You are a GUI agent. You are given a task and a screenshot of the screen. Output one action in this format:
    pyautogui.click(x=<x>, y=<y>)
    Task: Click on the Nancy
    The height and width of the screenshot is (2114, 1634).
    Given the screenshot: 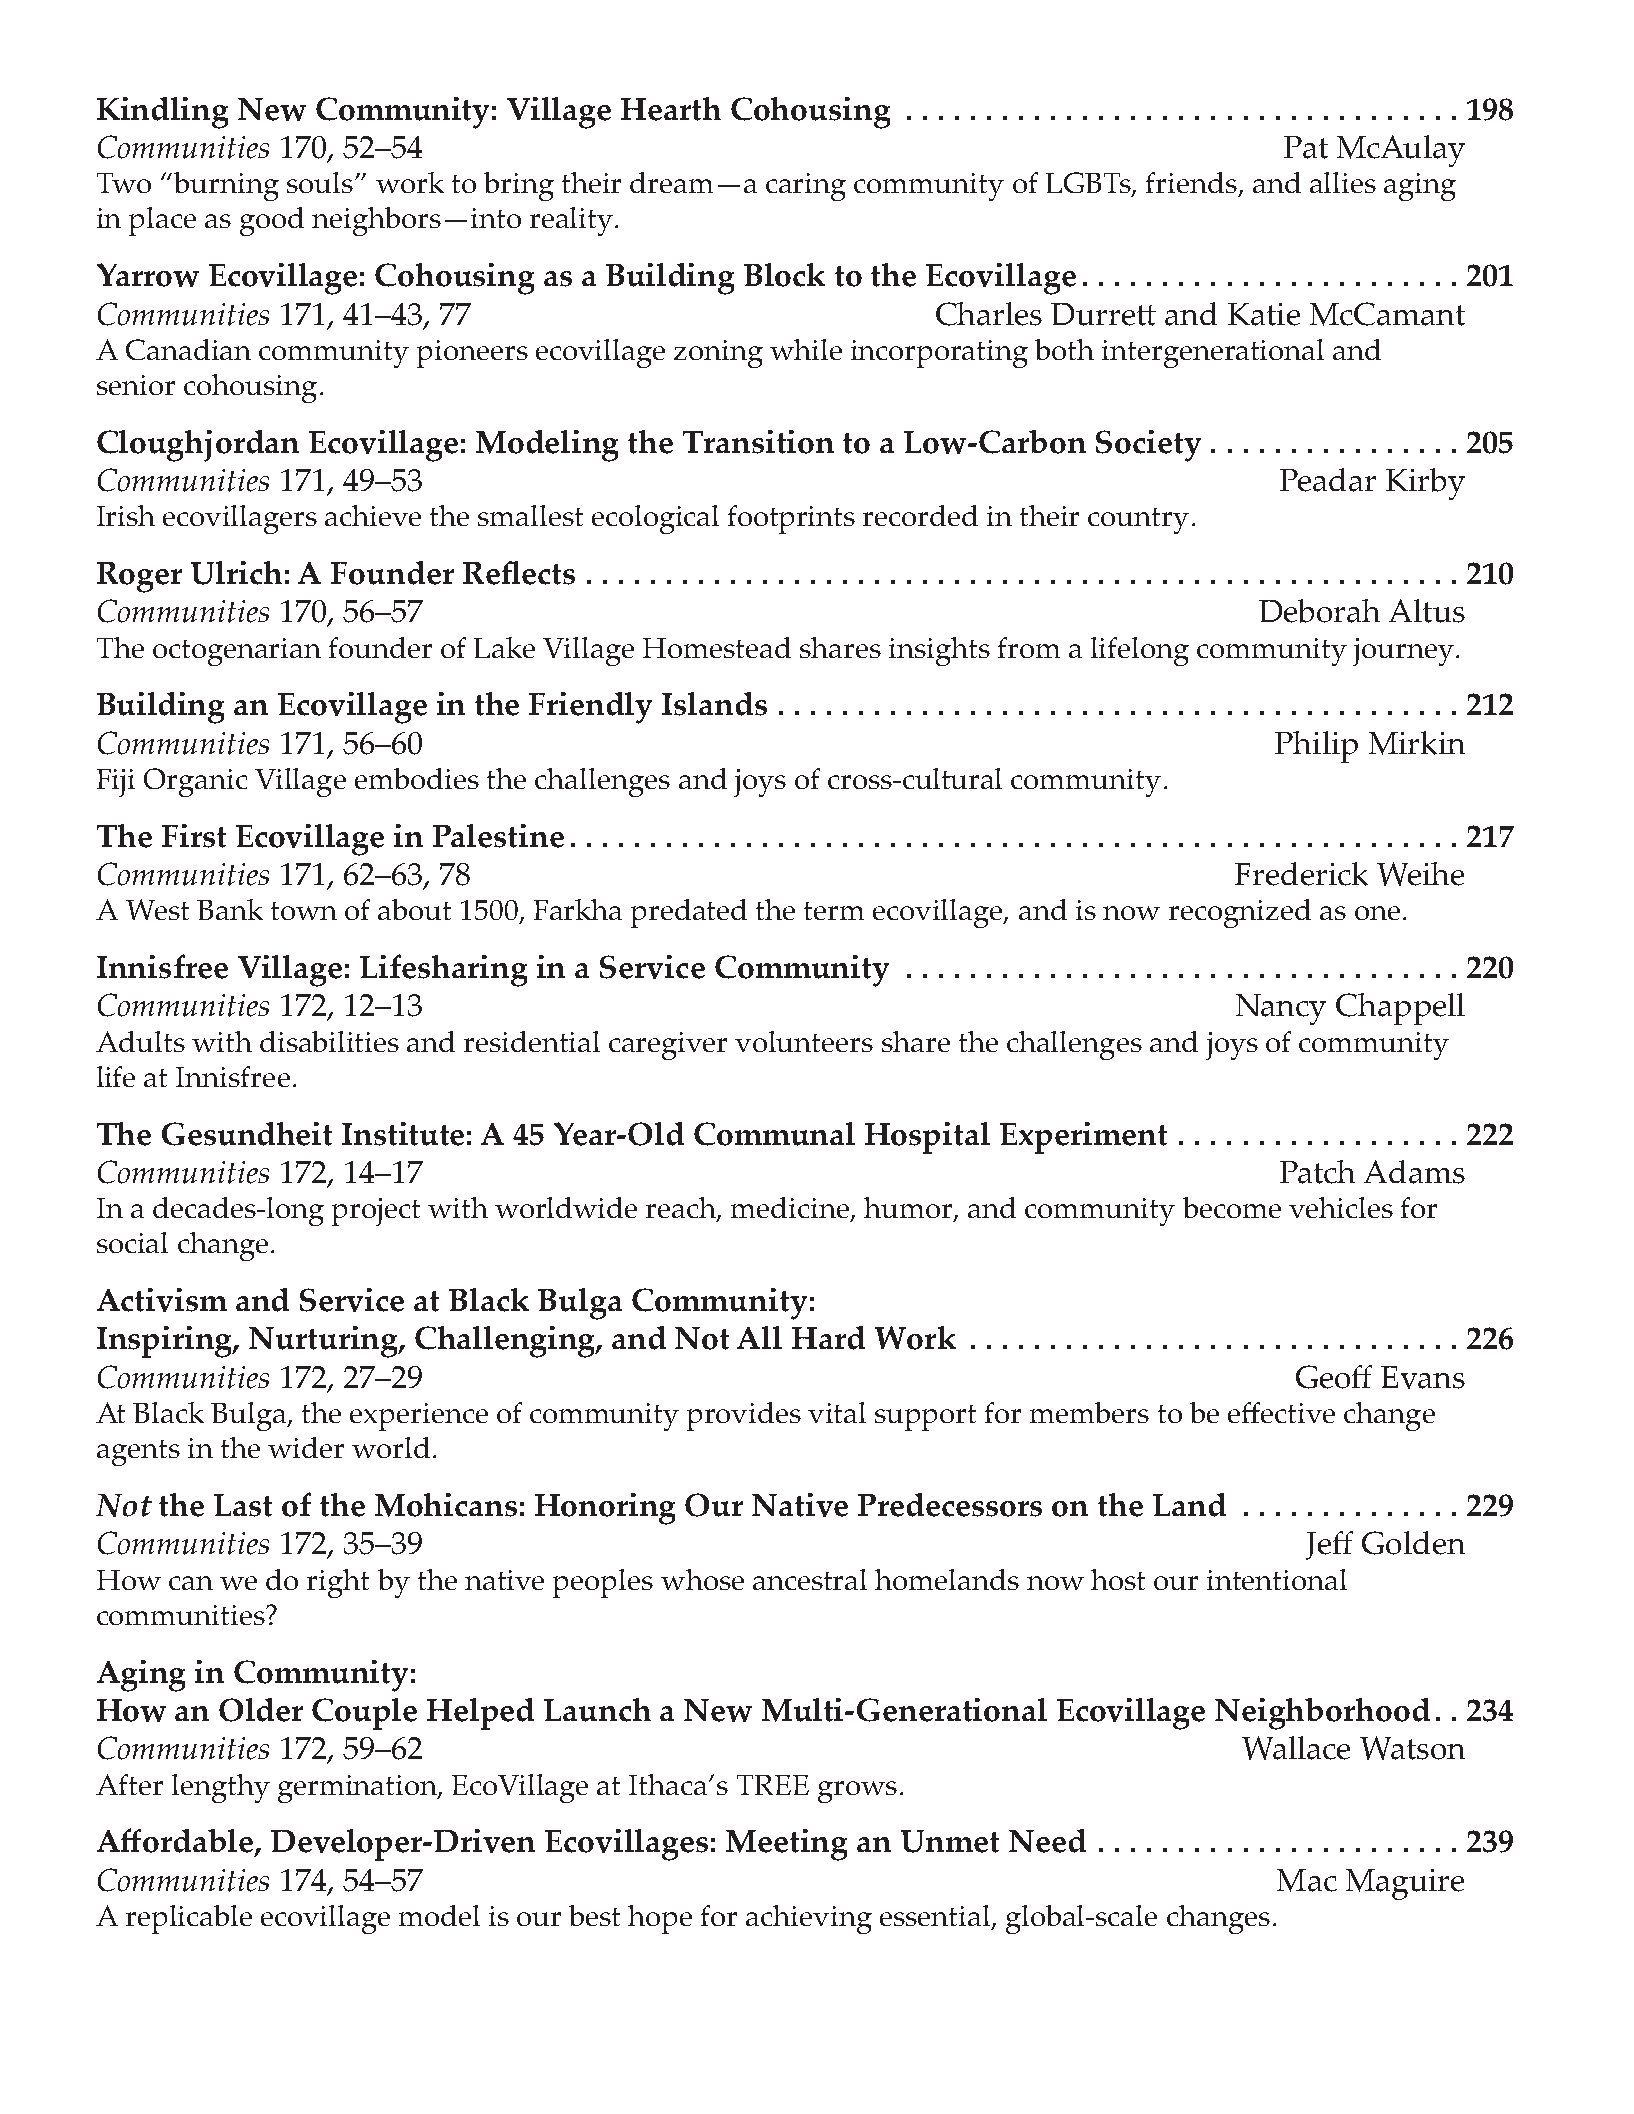 What is the action you would take?
    pyautogui.click(x=1281, y=1009)
